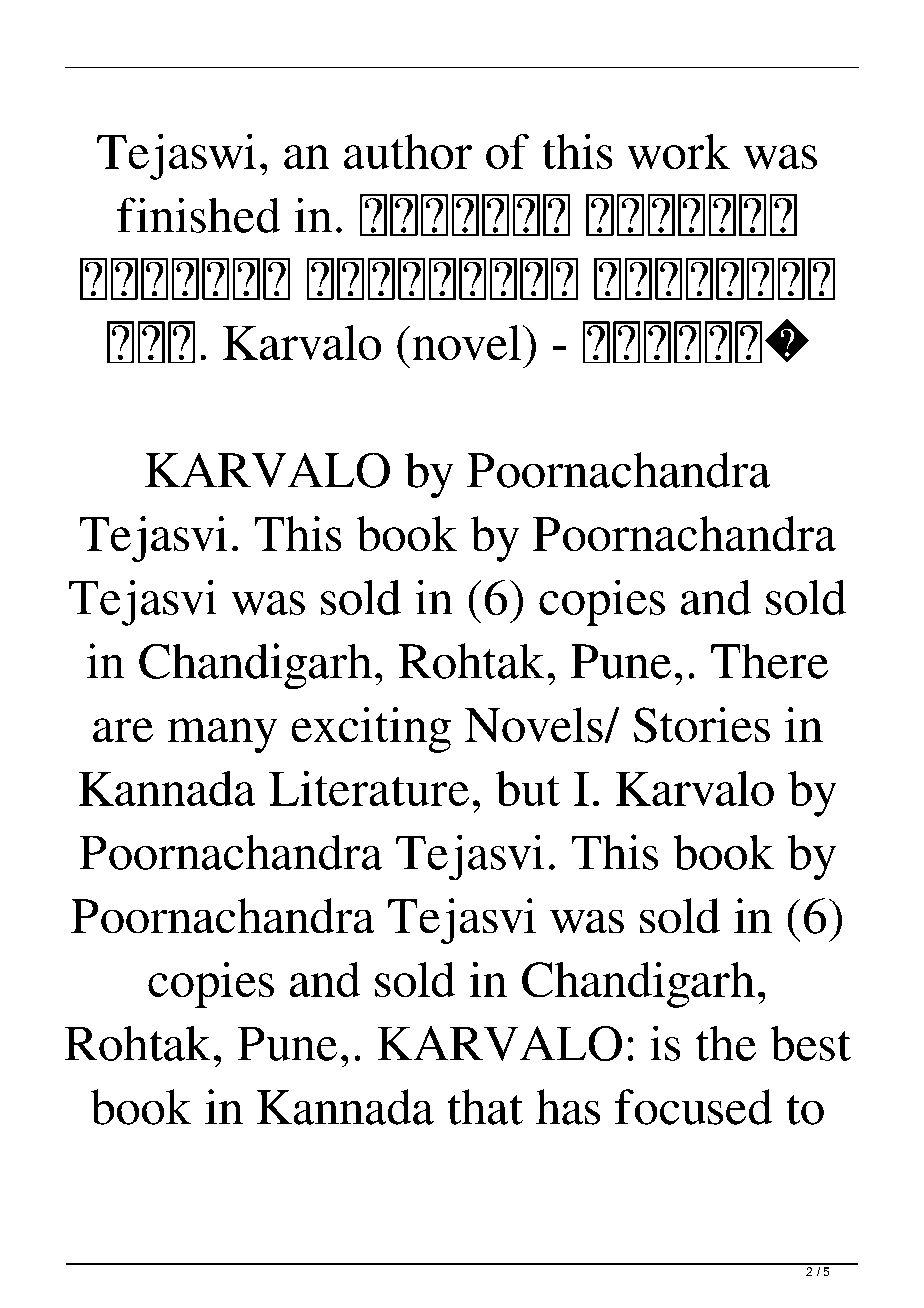 This document has height=1308, width=924. I want to click on Literature, so click(369, 788).
